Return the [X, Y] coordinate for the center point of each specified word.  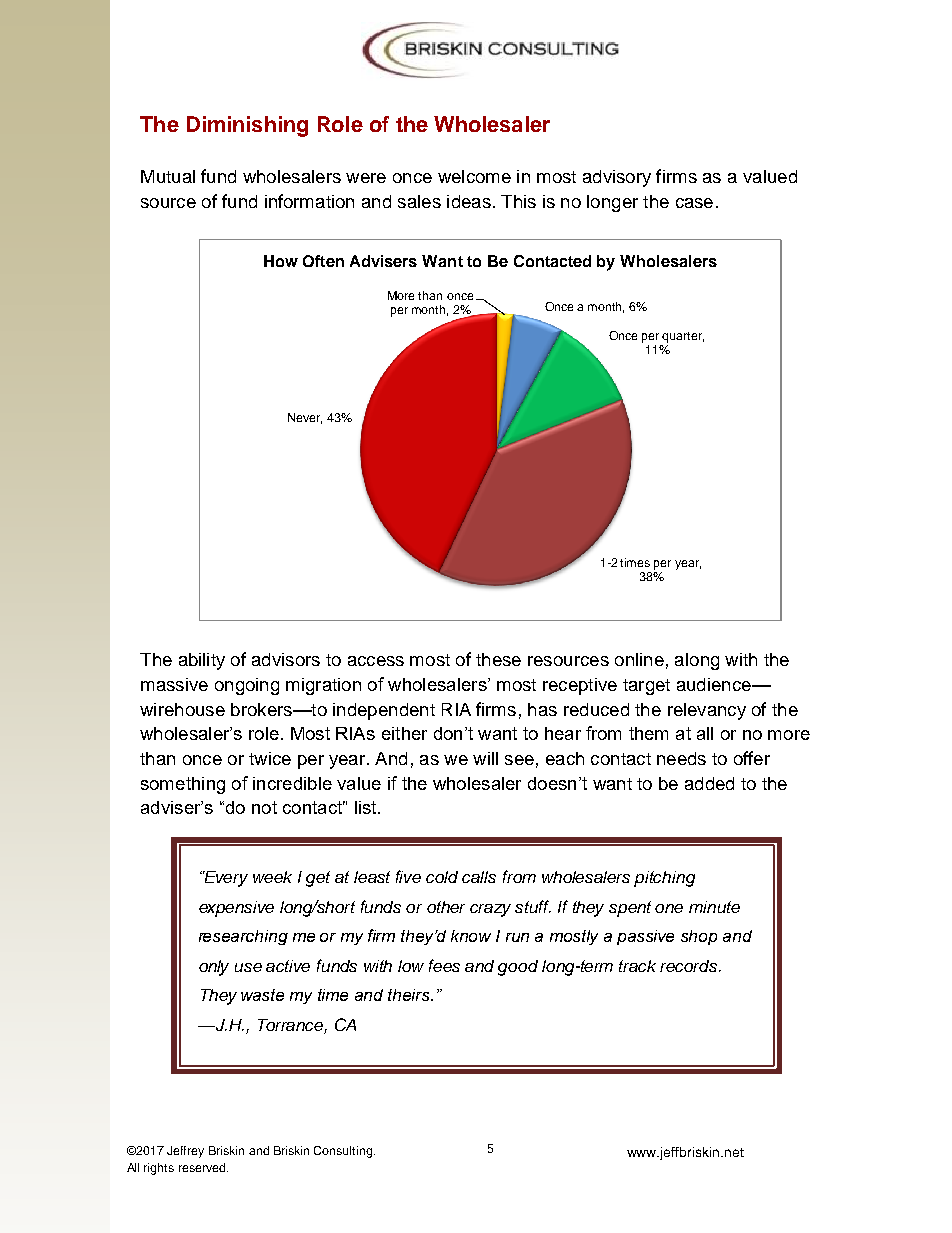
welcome [474, 176]
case [694, 203]
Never [305, 418]
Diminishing [247, 126]
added [709, 783]
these [498, 659]
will [485, 758]
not [264, 807]
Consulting [343, 1152]
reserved [203, 1167]
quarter [683, 337]
